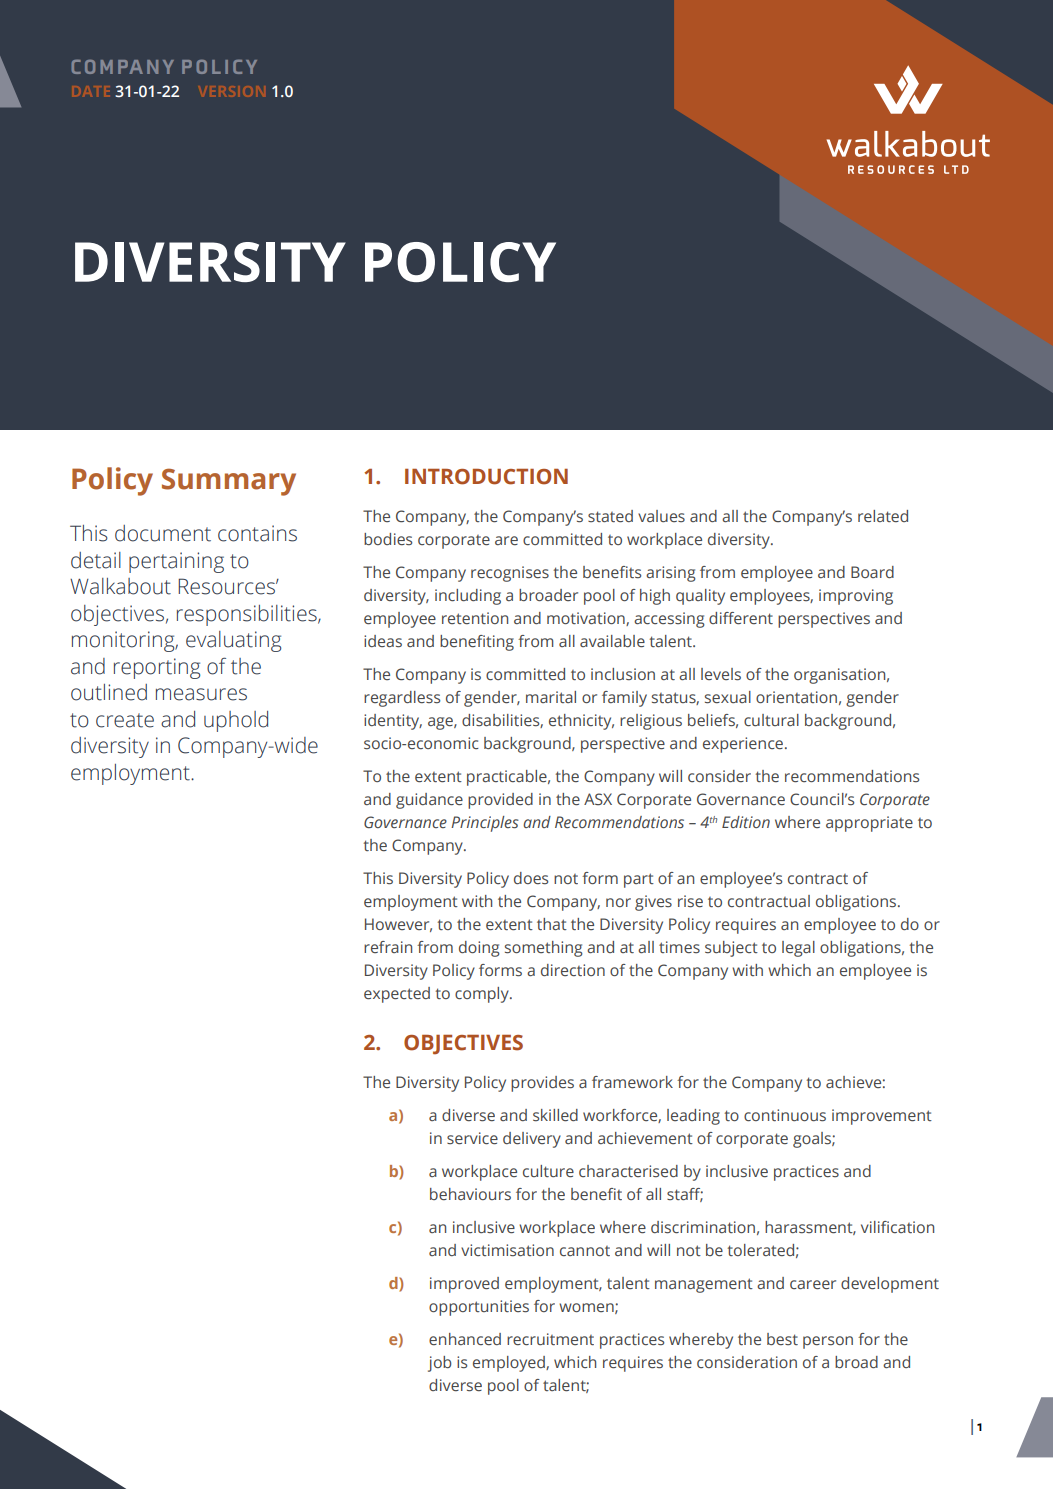 Image resolution: width=1053 pixels, height=1489 pixels. I want to click on enhanced, so click(465, 1339).
